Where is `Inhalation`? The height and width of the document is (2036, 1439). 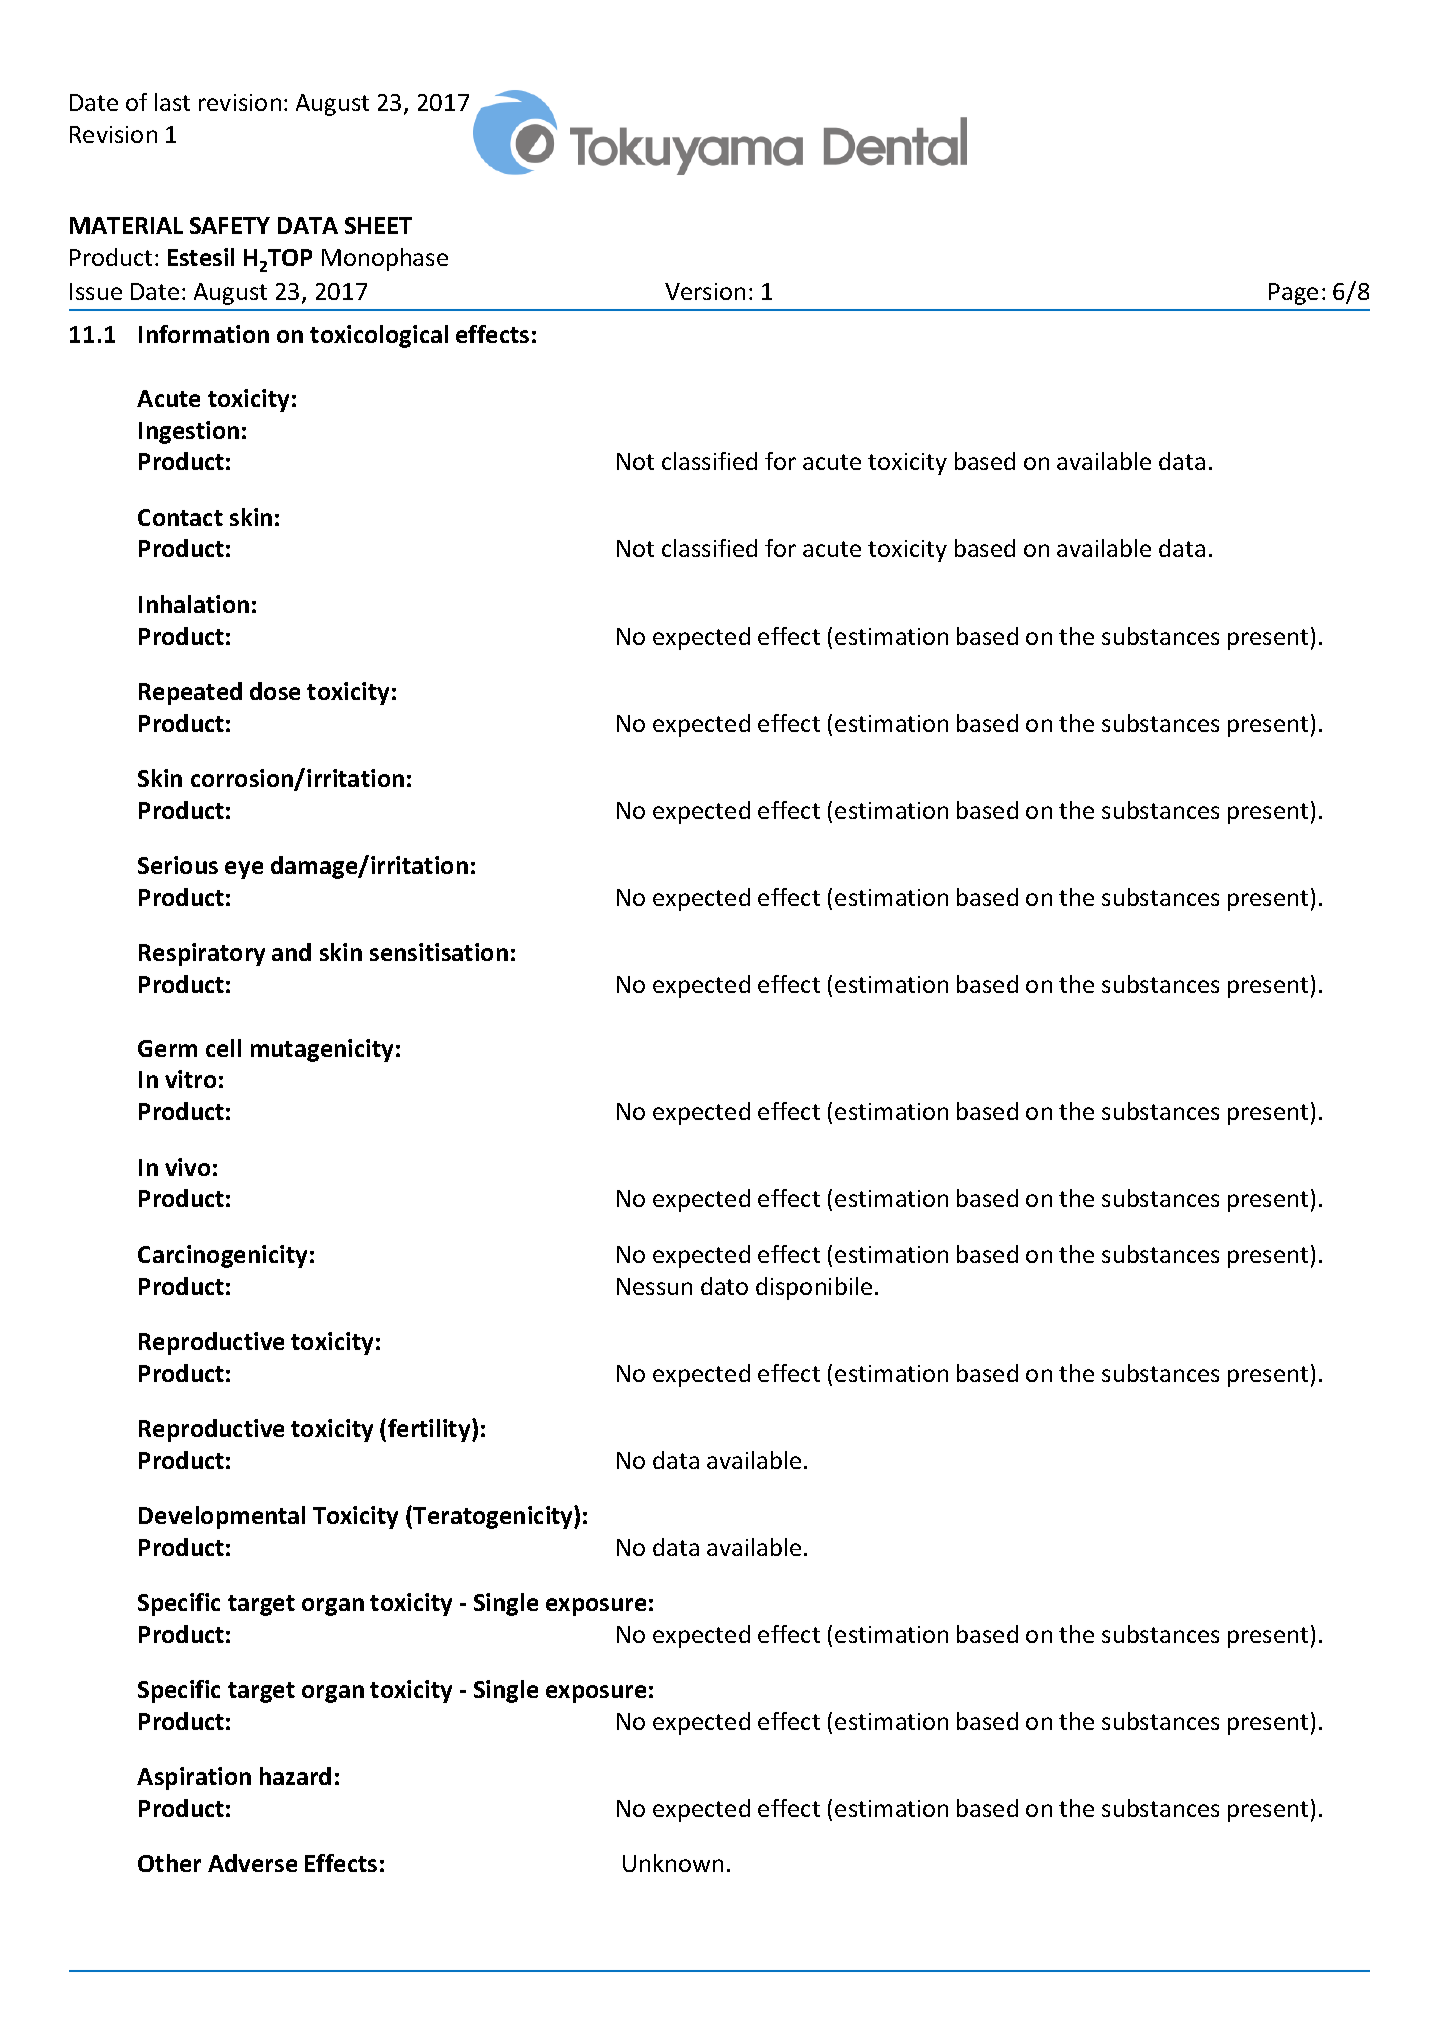
Inhalation is located at coordinates (194, 604).
